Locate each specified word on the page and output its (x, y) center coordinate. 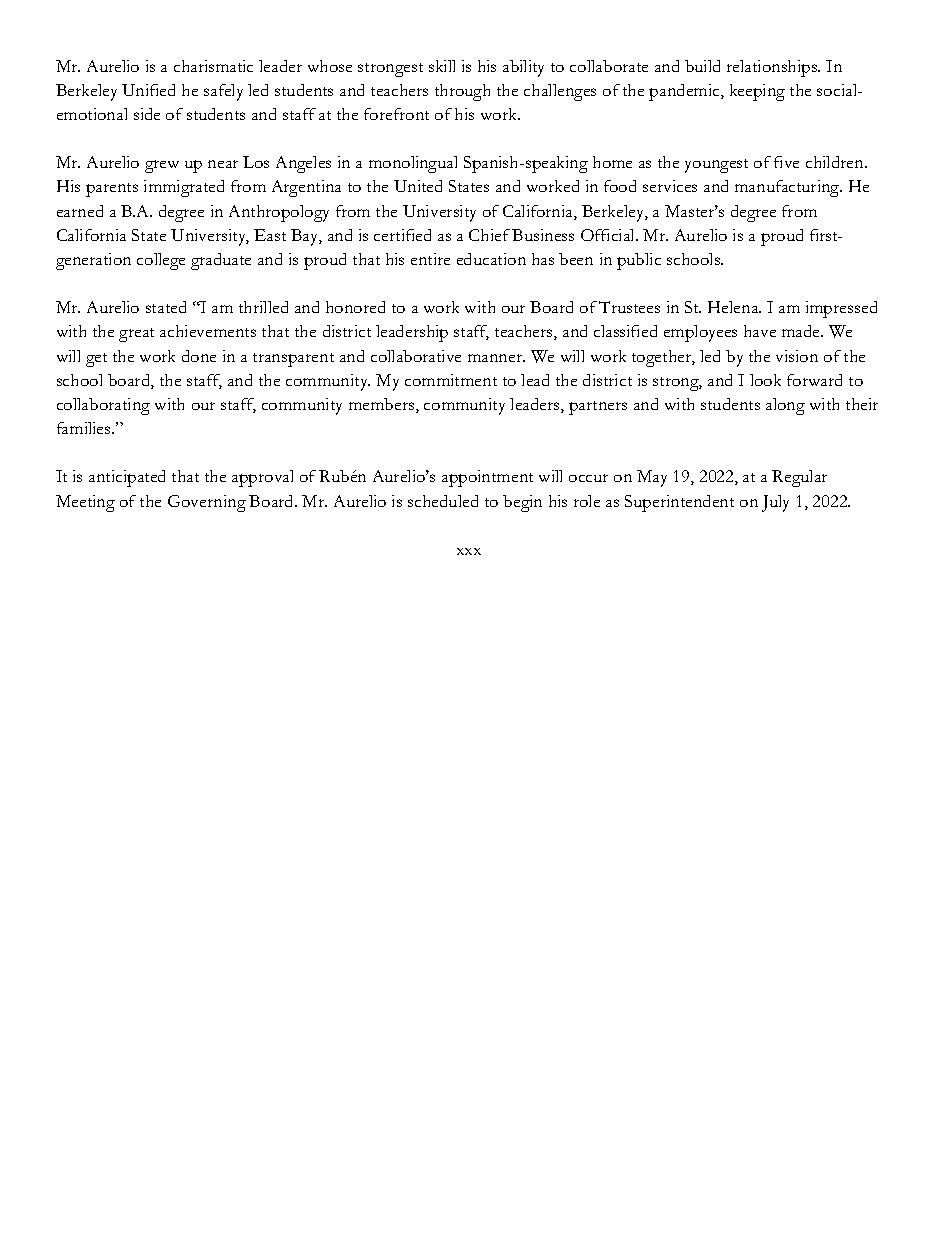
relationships (773, 68)
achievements (208, 331)
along (785, 406)
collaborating (103, 406)
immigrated (184, 188)
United (418, 186)
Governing (207, 503)
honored (355, 307)
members (383, 405)
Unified (148, 90)
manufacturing (788, 188)
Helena (734, 307)
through (462, 92)
